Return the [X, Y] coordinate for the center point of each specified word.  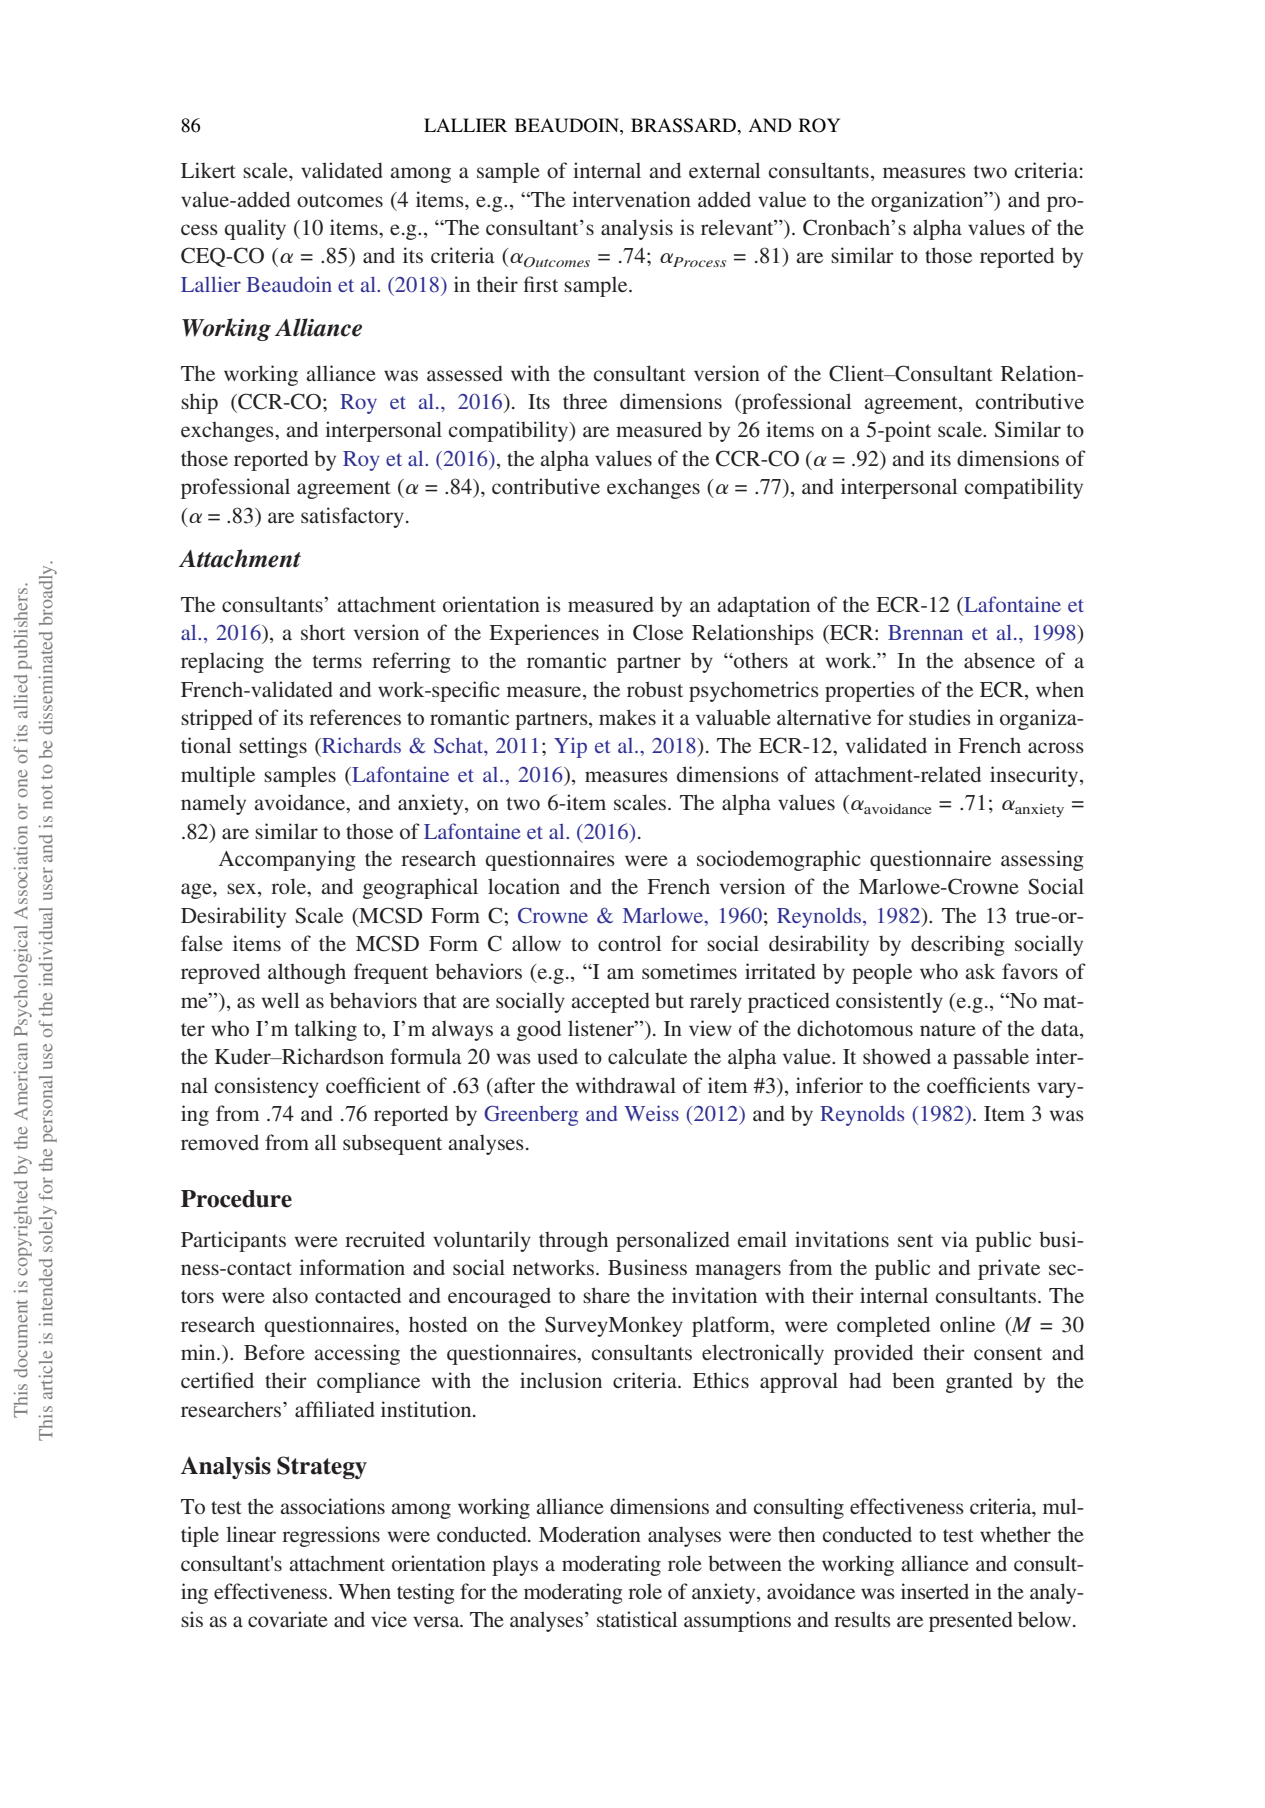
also [290, 1295]
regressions [331, 1536]
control [629, 943]
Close [658, 632]
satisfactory [352, 517]
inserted [935, 1591]
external [724, 170]
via [954, 1239]
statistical [637, 1619]
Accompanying [287, 860]
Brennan [925, 632]
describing [958, 945]
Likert [208, 170]
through [573, 1241]
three [585, 401]
